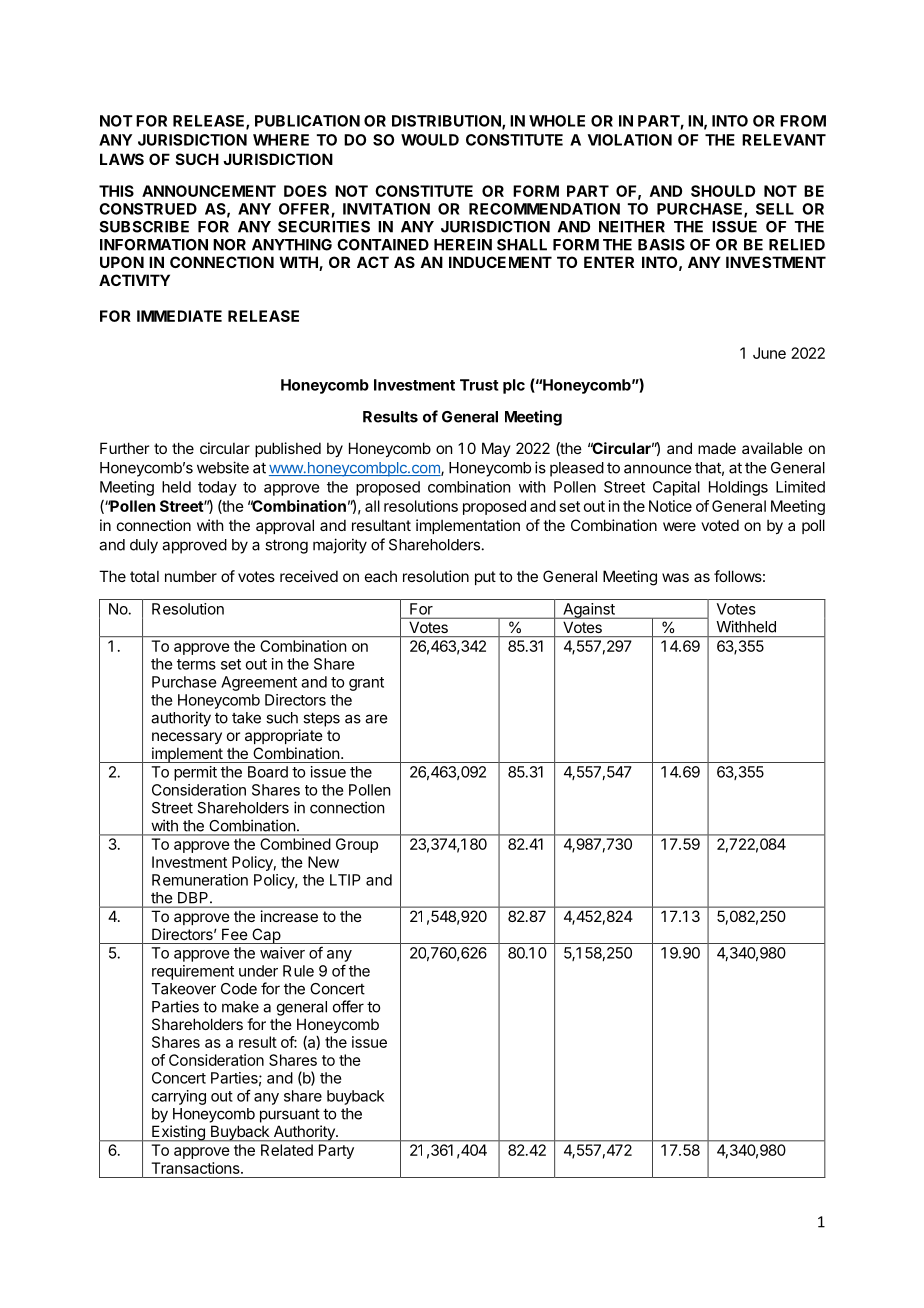 Image resolution: width=924 pixels, height=1308 pixels. I want to click on WOULD, so click(430, 140).
